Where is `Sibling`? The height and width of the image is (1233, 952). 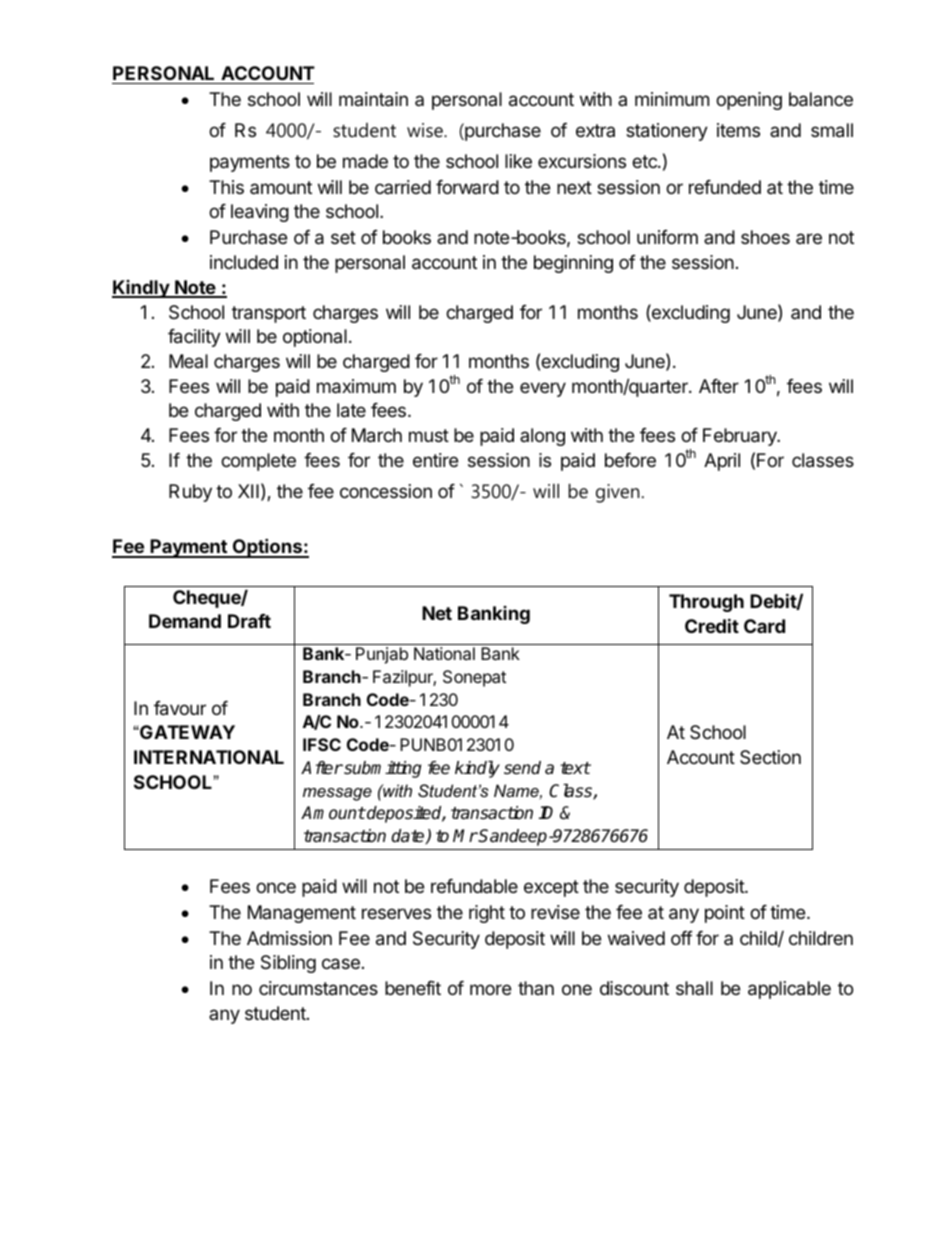 Sibling is located at coordinates (288, 964).
